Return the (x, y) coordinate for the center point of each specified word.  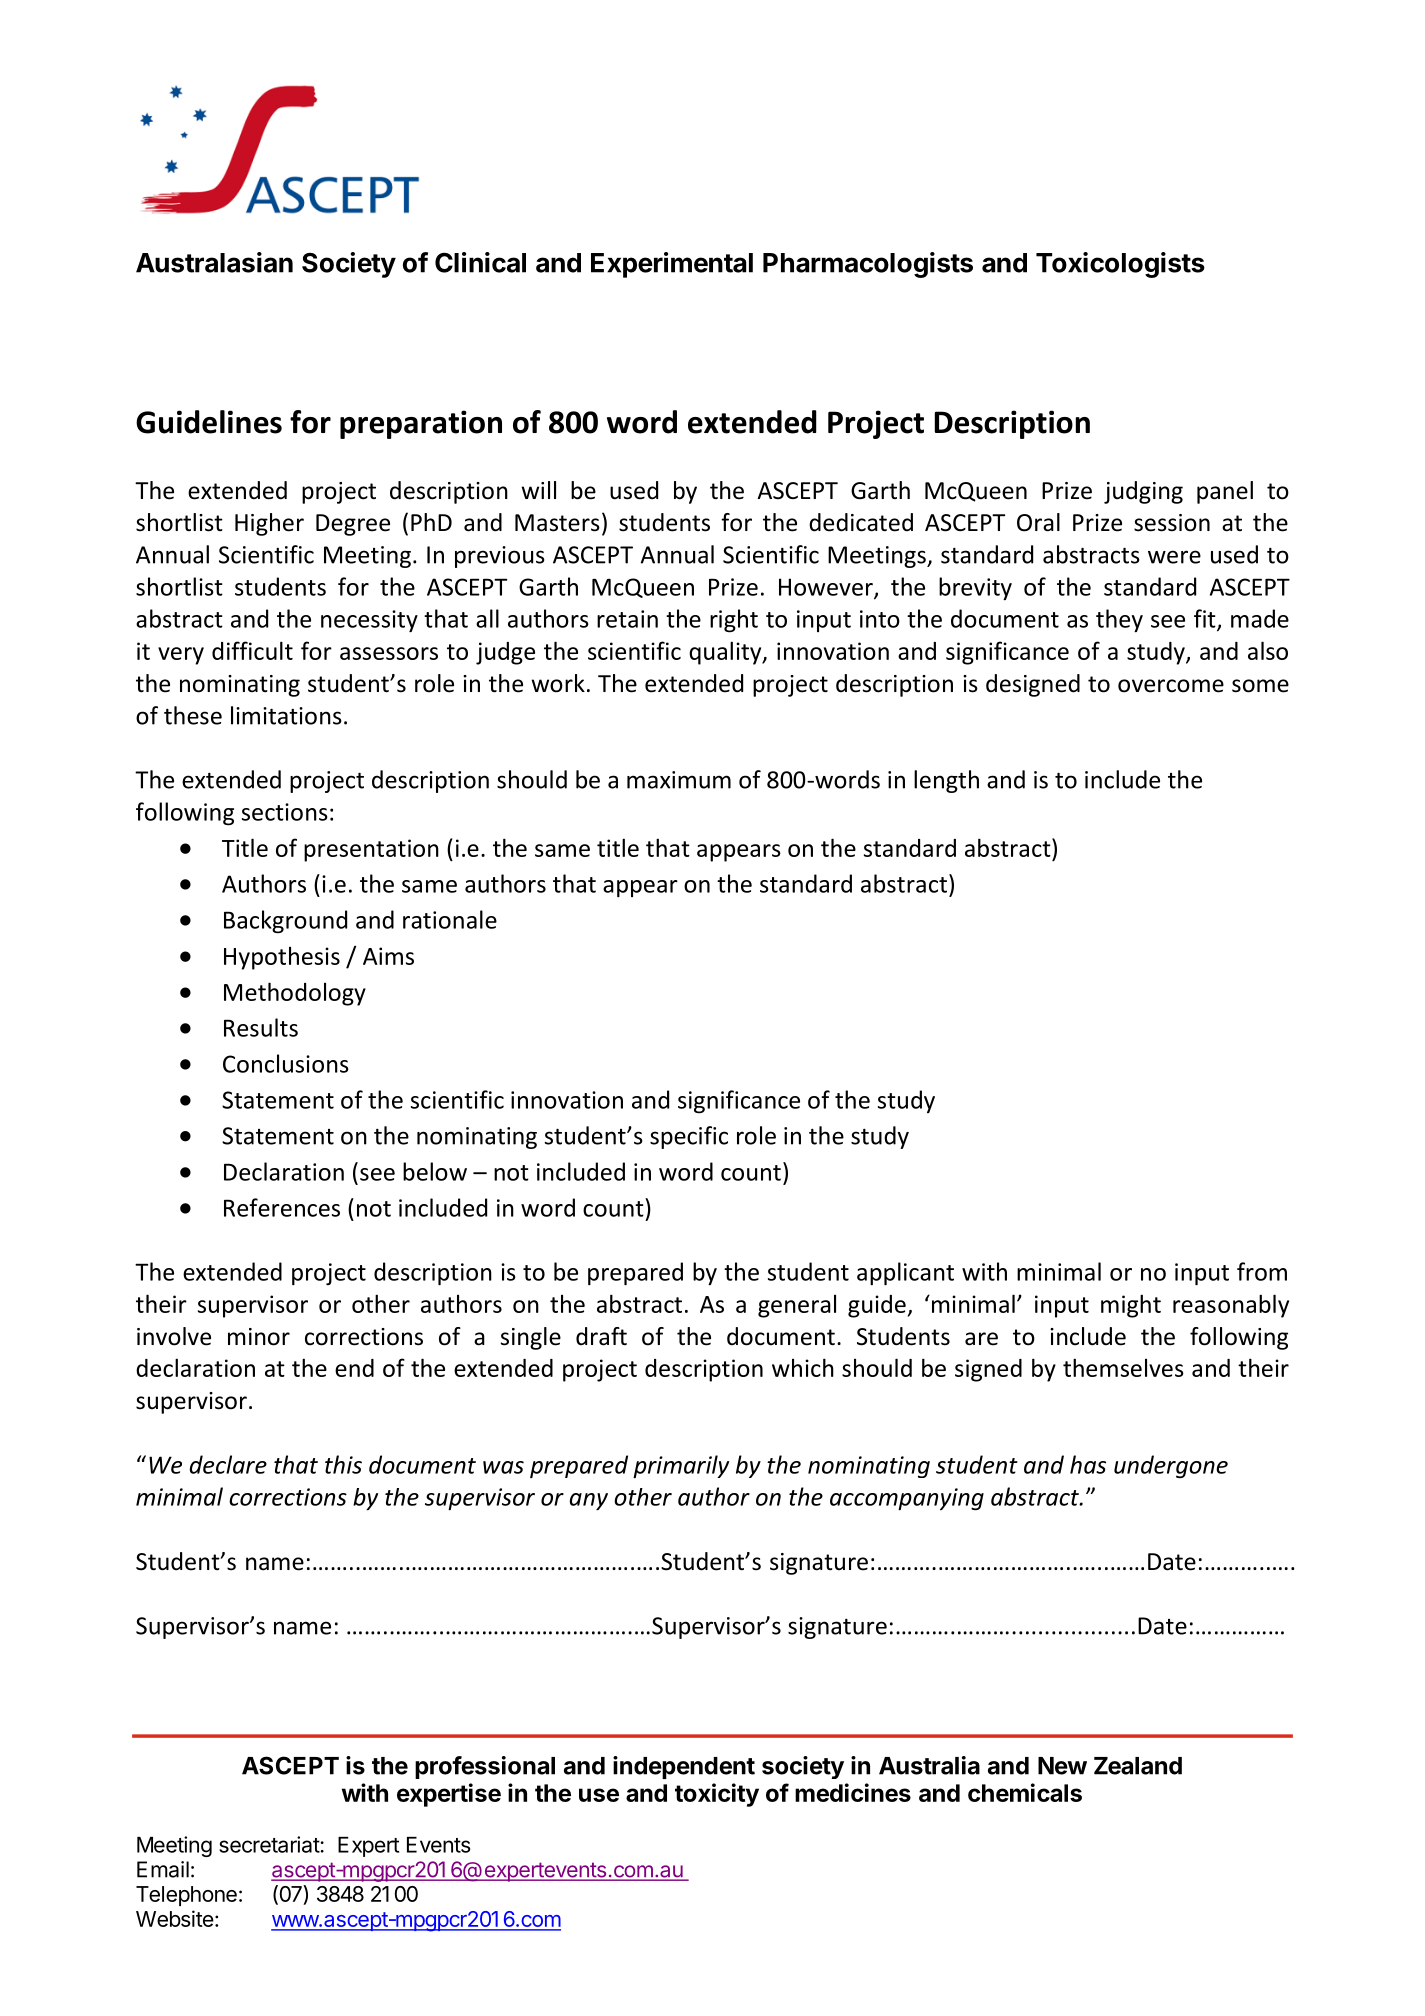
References (282, 1207)
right (734, 621)
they (1119, 620)
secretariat (270, 1844)
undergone (1171, 1466)
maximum (679, 780)
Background (285, 922)
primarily (681, 1466)
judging (1143, 492)
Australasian (214, 262)
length (946, 781)
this (343, 1464)
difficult (252, 650)
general (797, 1306)
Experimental (672, 265)
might (1131, 1306)
